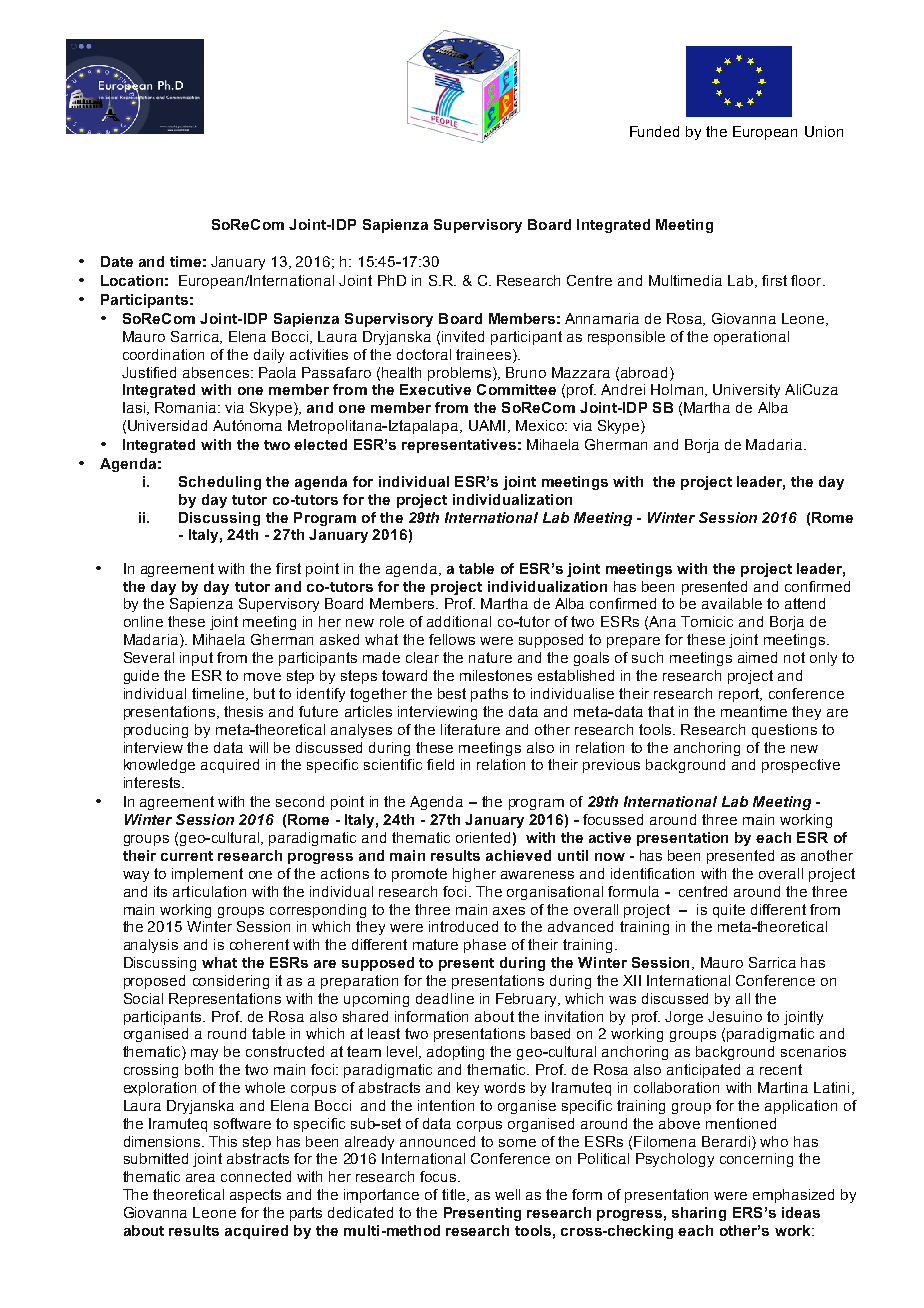 The width and height of the image is (924, 1308). What do you see at coordinates (435, 389) in the image?
I see `Executive` at bounding box center [435, 389].
